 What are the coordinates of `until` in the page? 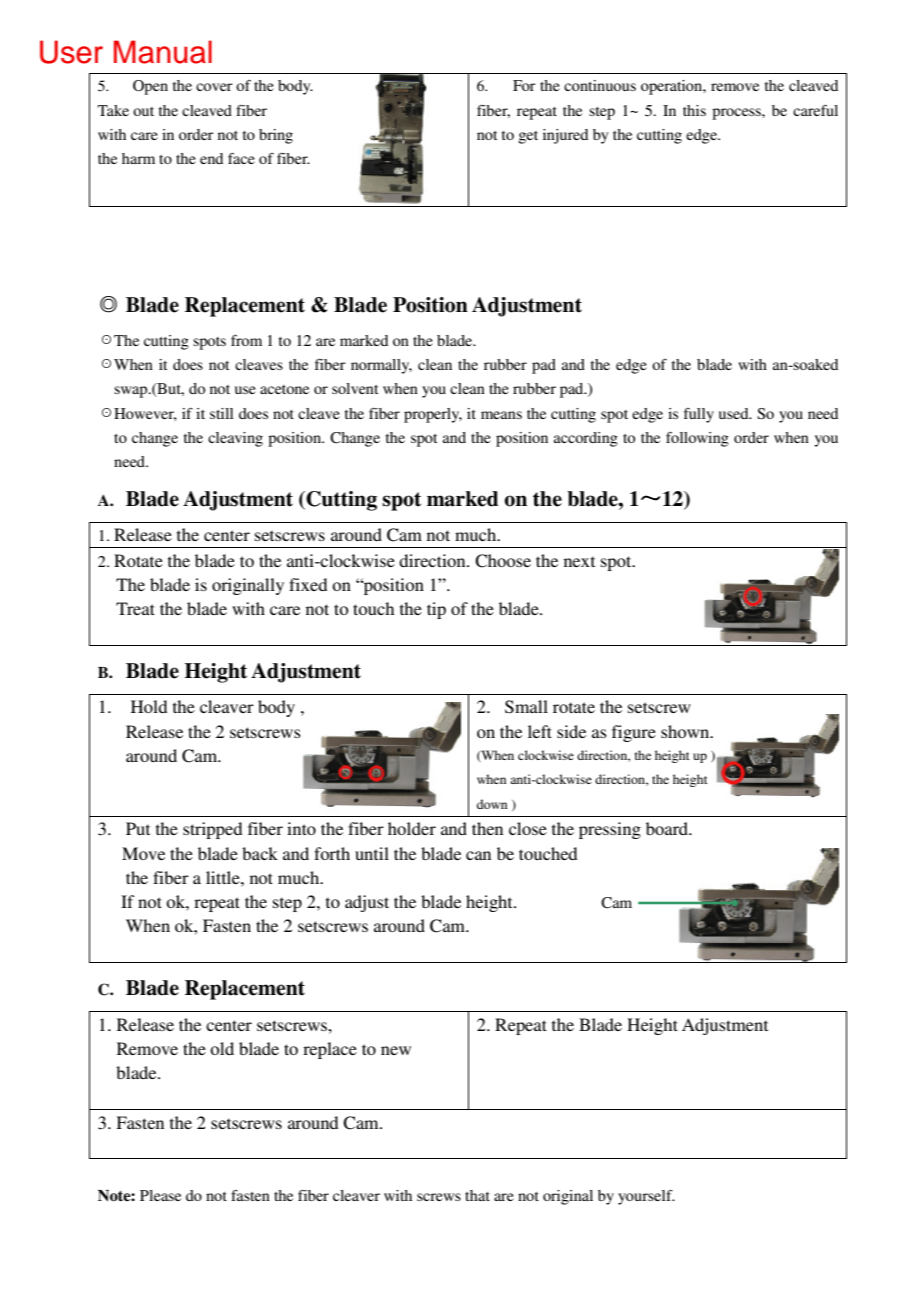 It's located at (372, 853).
